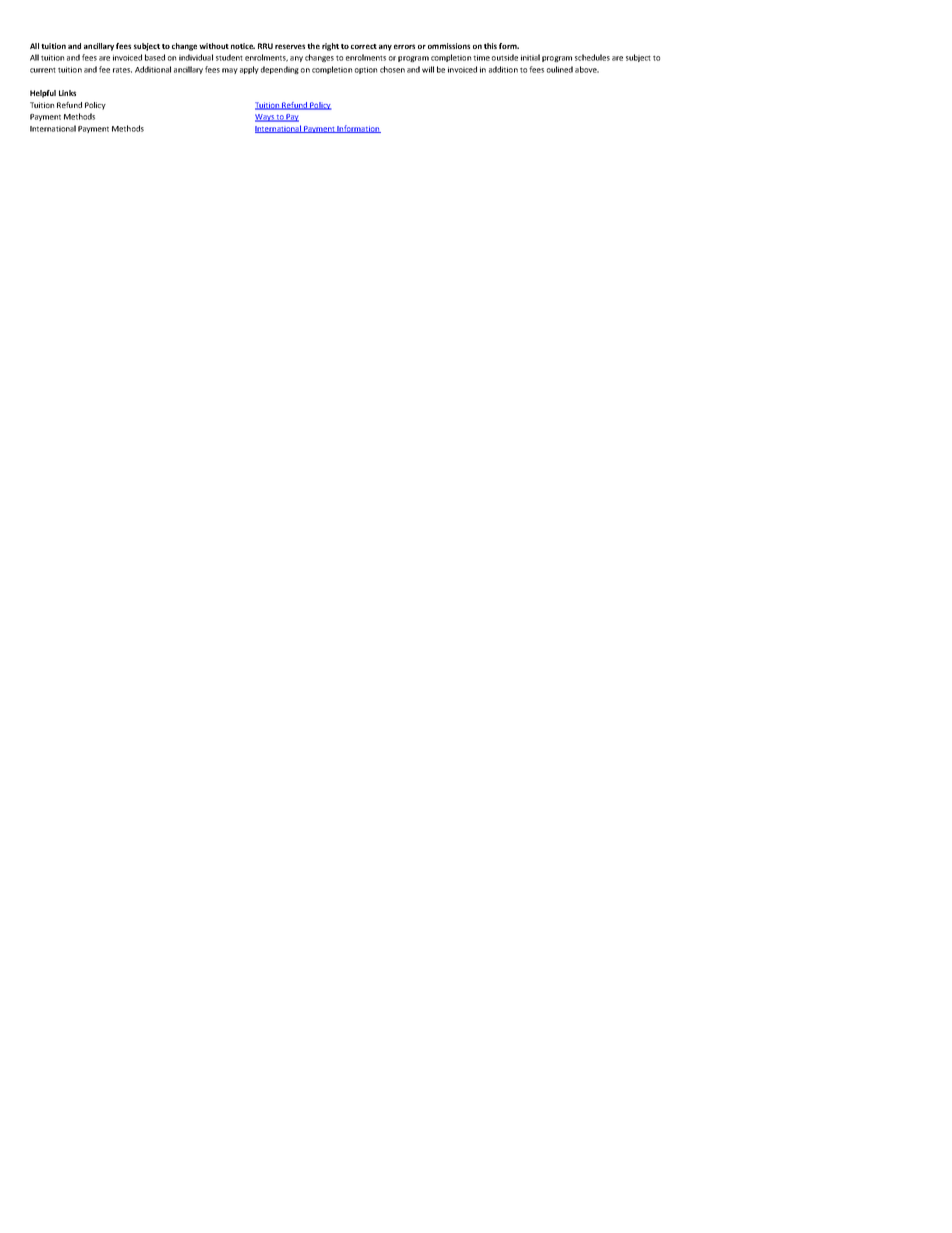  I want to click on Links, so click(67, 93).
